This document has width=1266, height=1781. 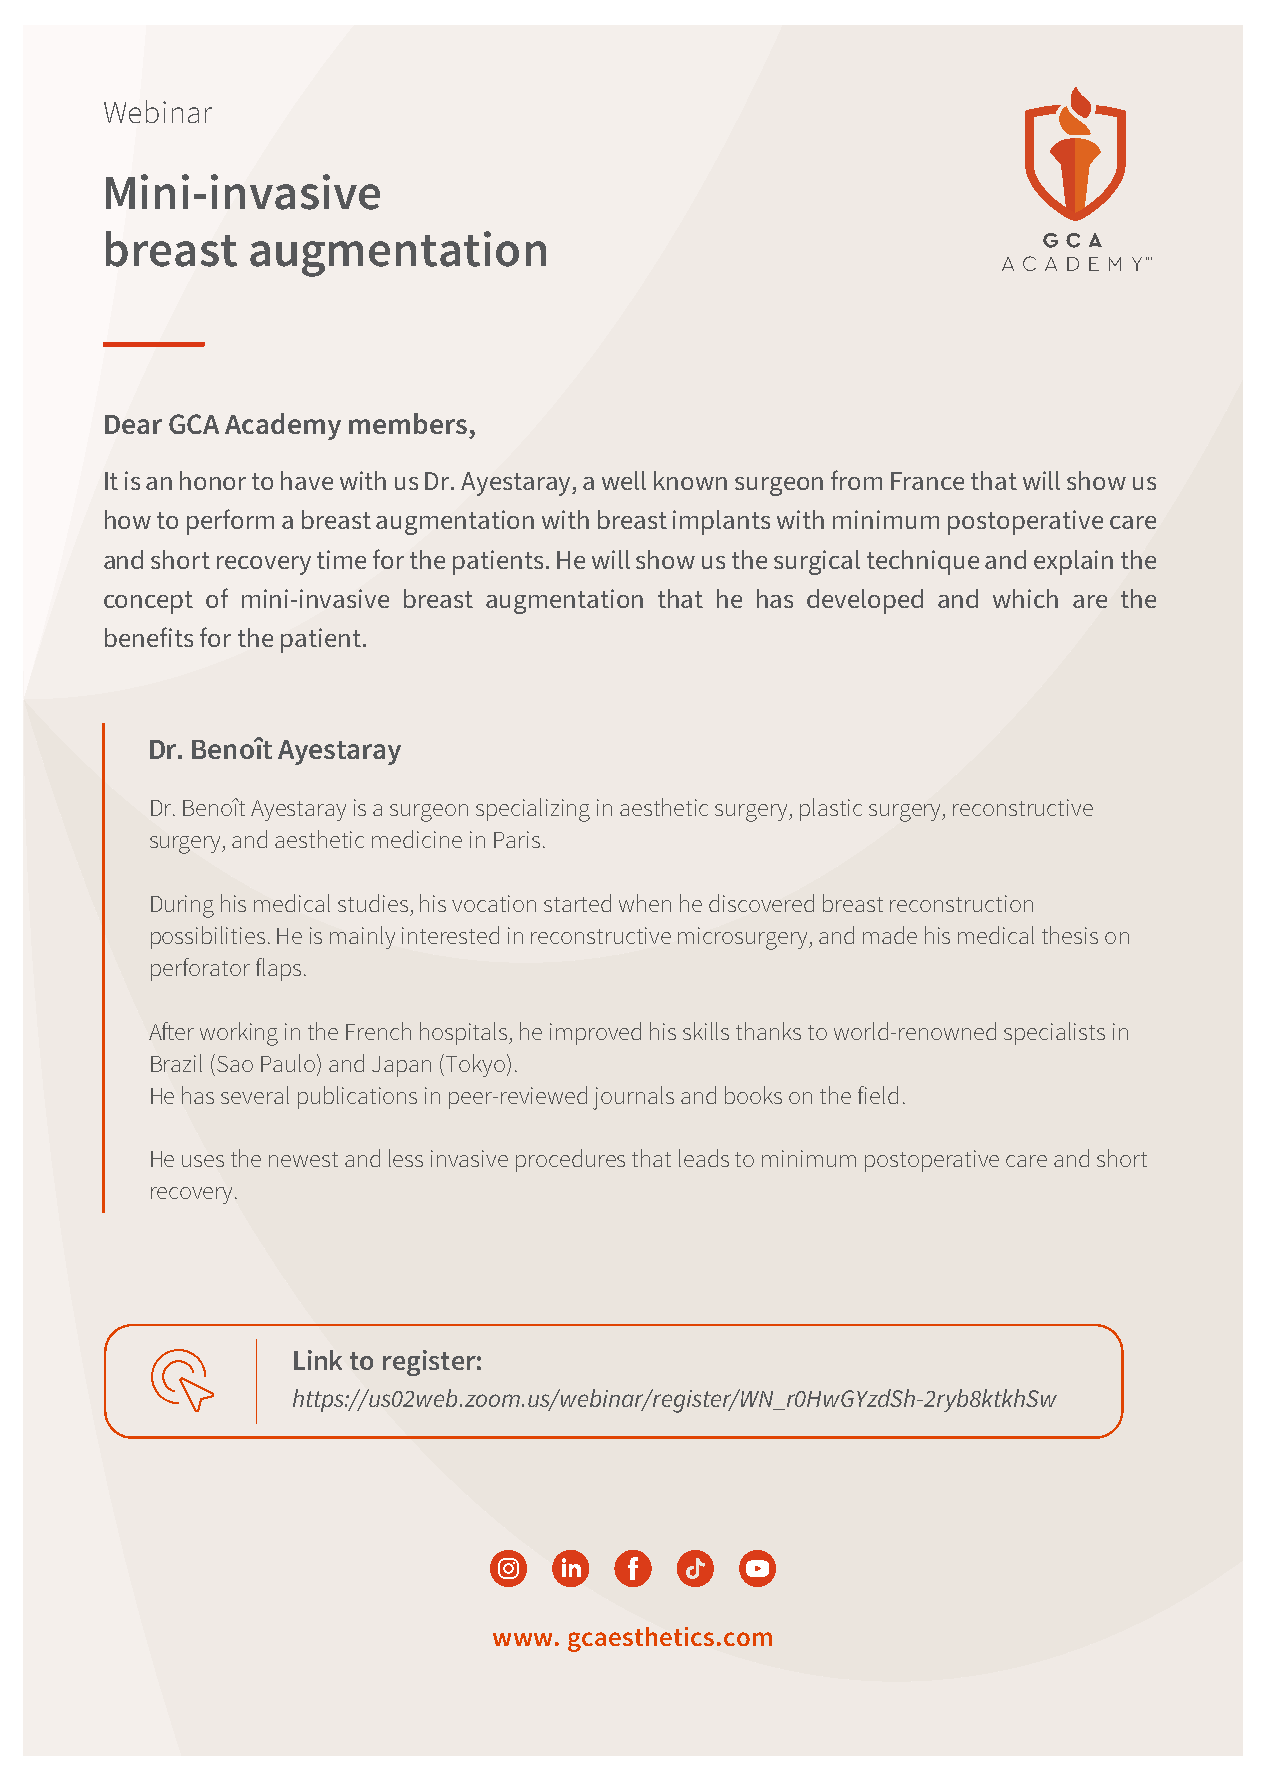 What do you see at coordinates (570, 1160) in the document?
I see `procedures` at bounding box center [570, 1160].
